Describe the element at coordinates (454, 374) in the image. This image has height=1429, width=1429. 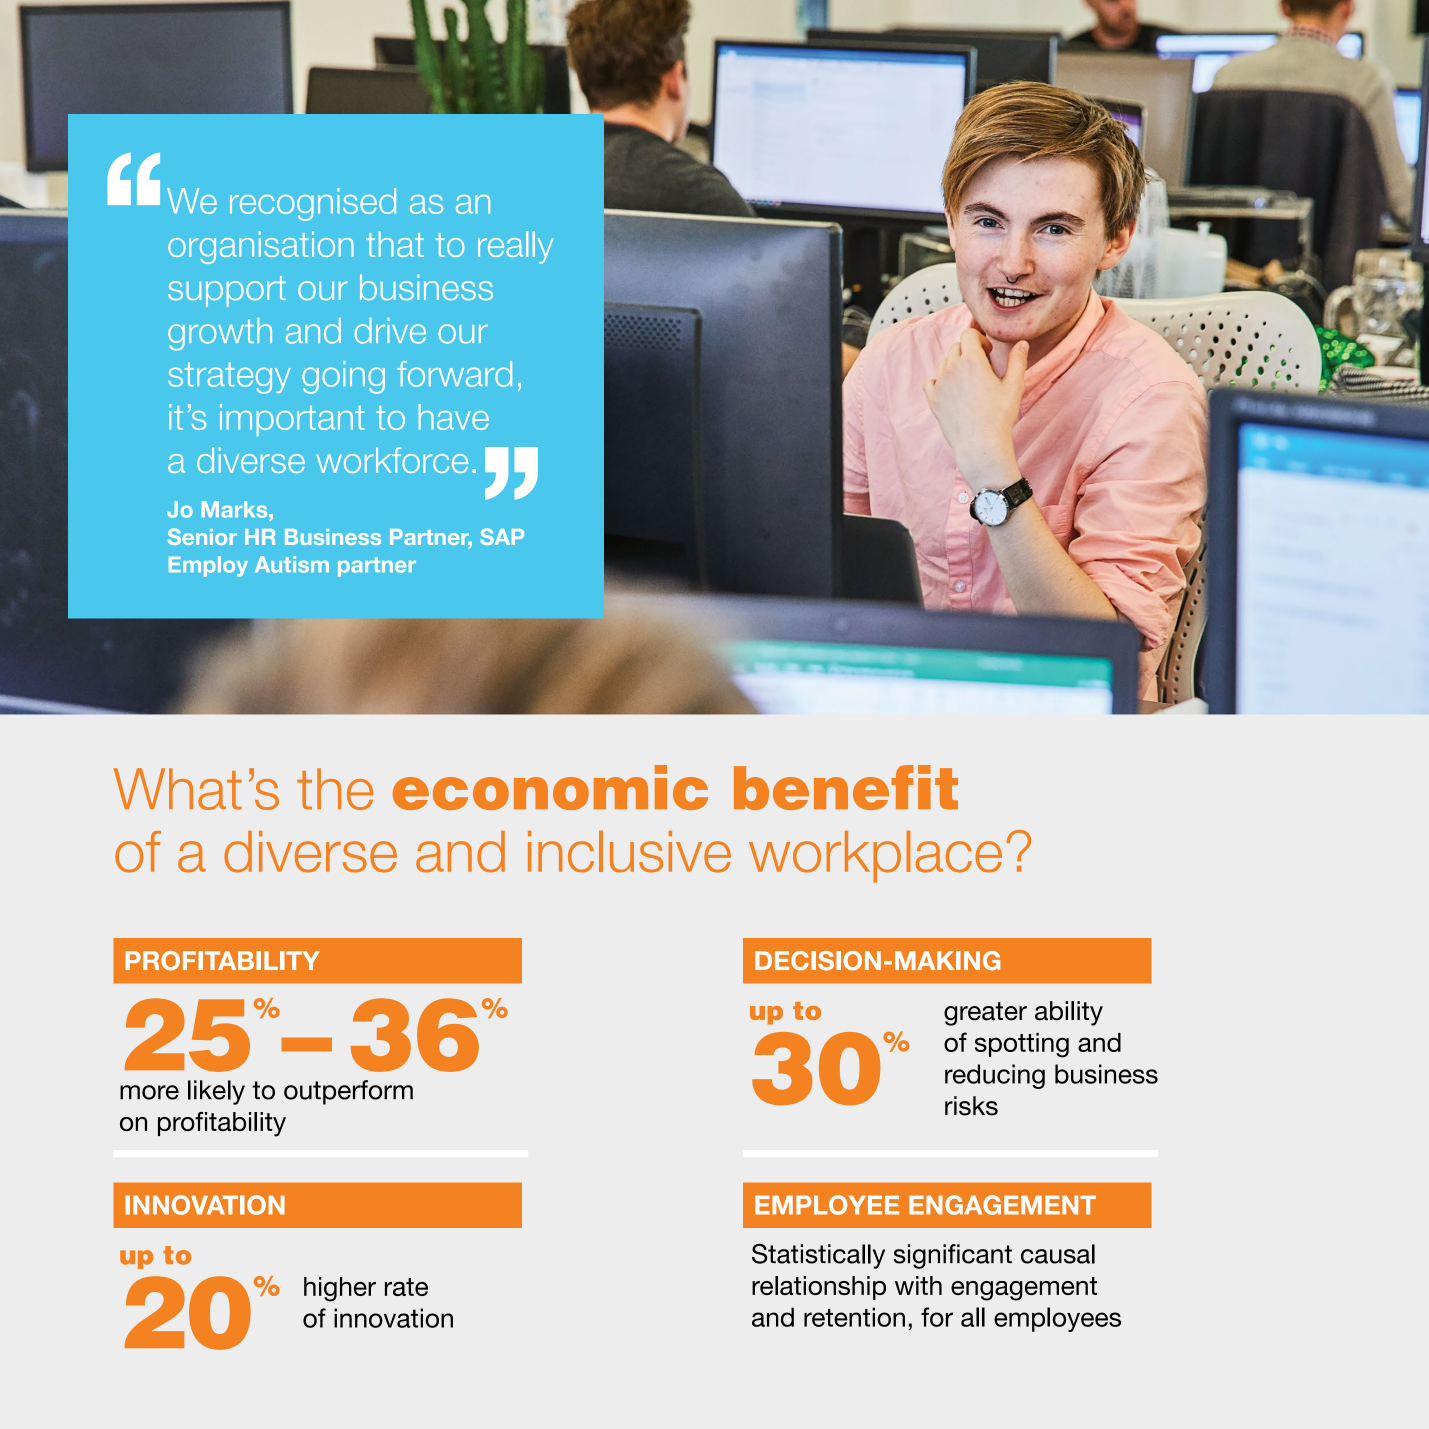
I see `forward` at that location.
